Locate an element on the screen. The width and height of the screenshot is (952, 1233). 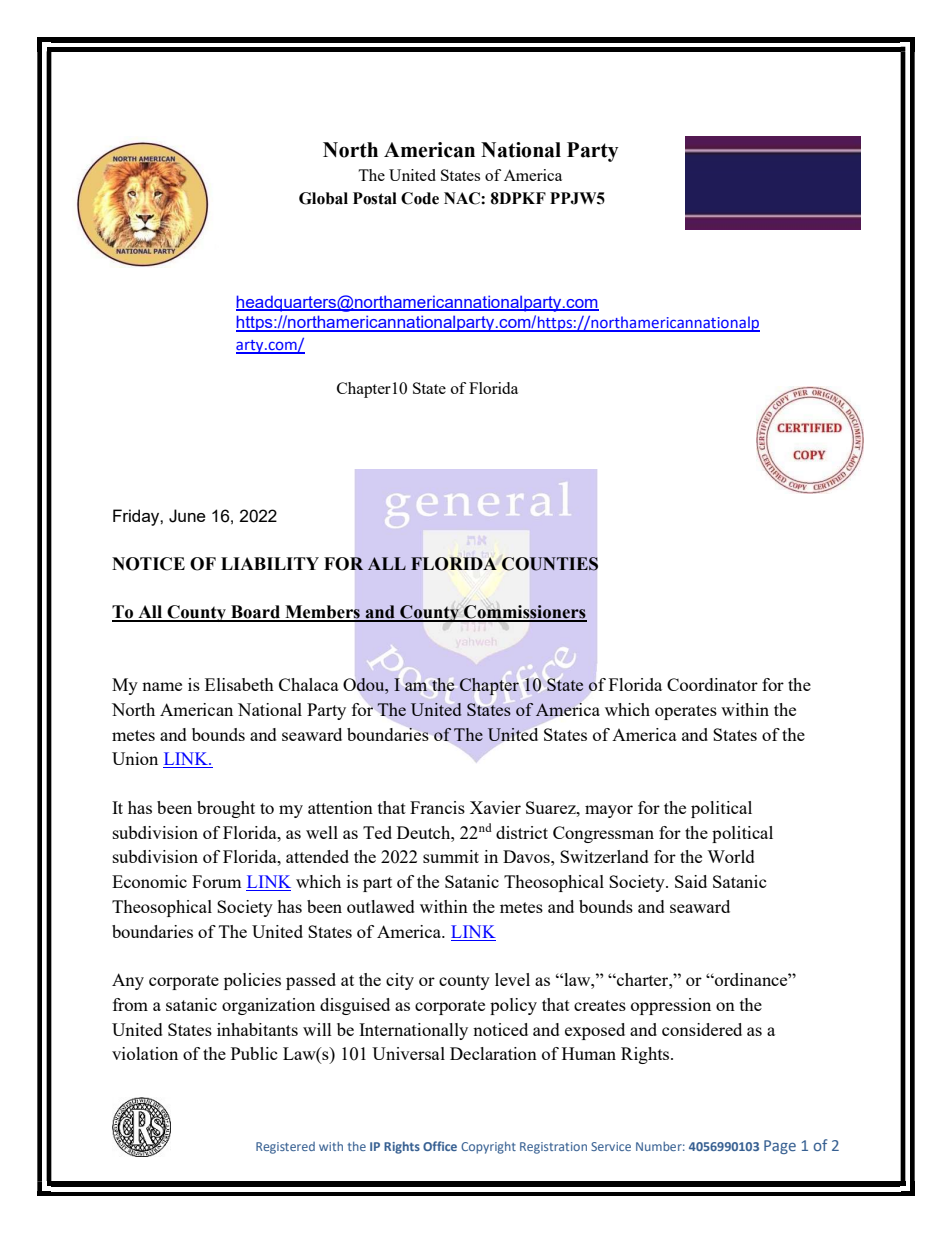
brought is located at coordinates (226, 809).
